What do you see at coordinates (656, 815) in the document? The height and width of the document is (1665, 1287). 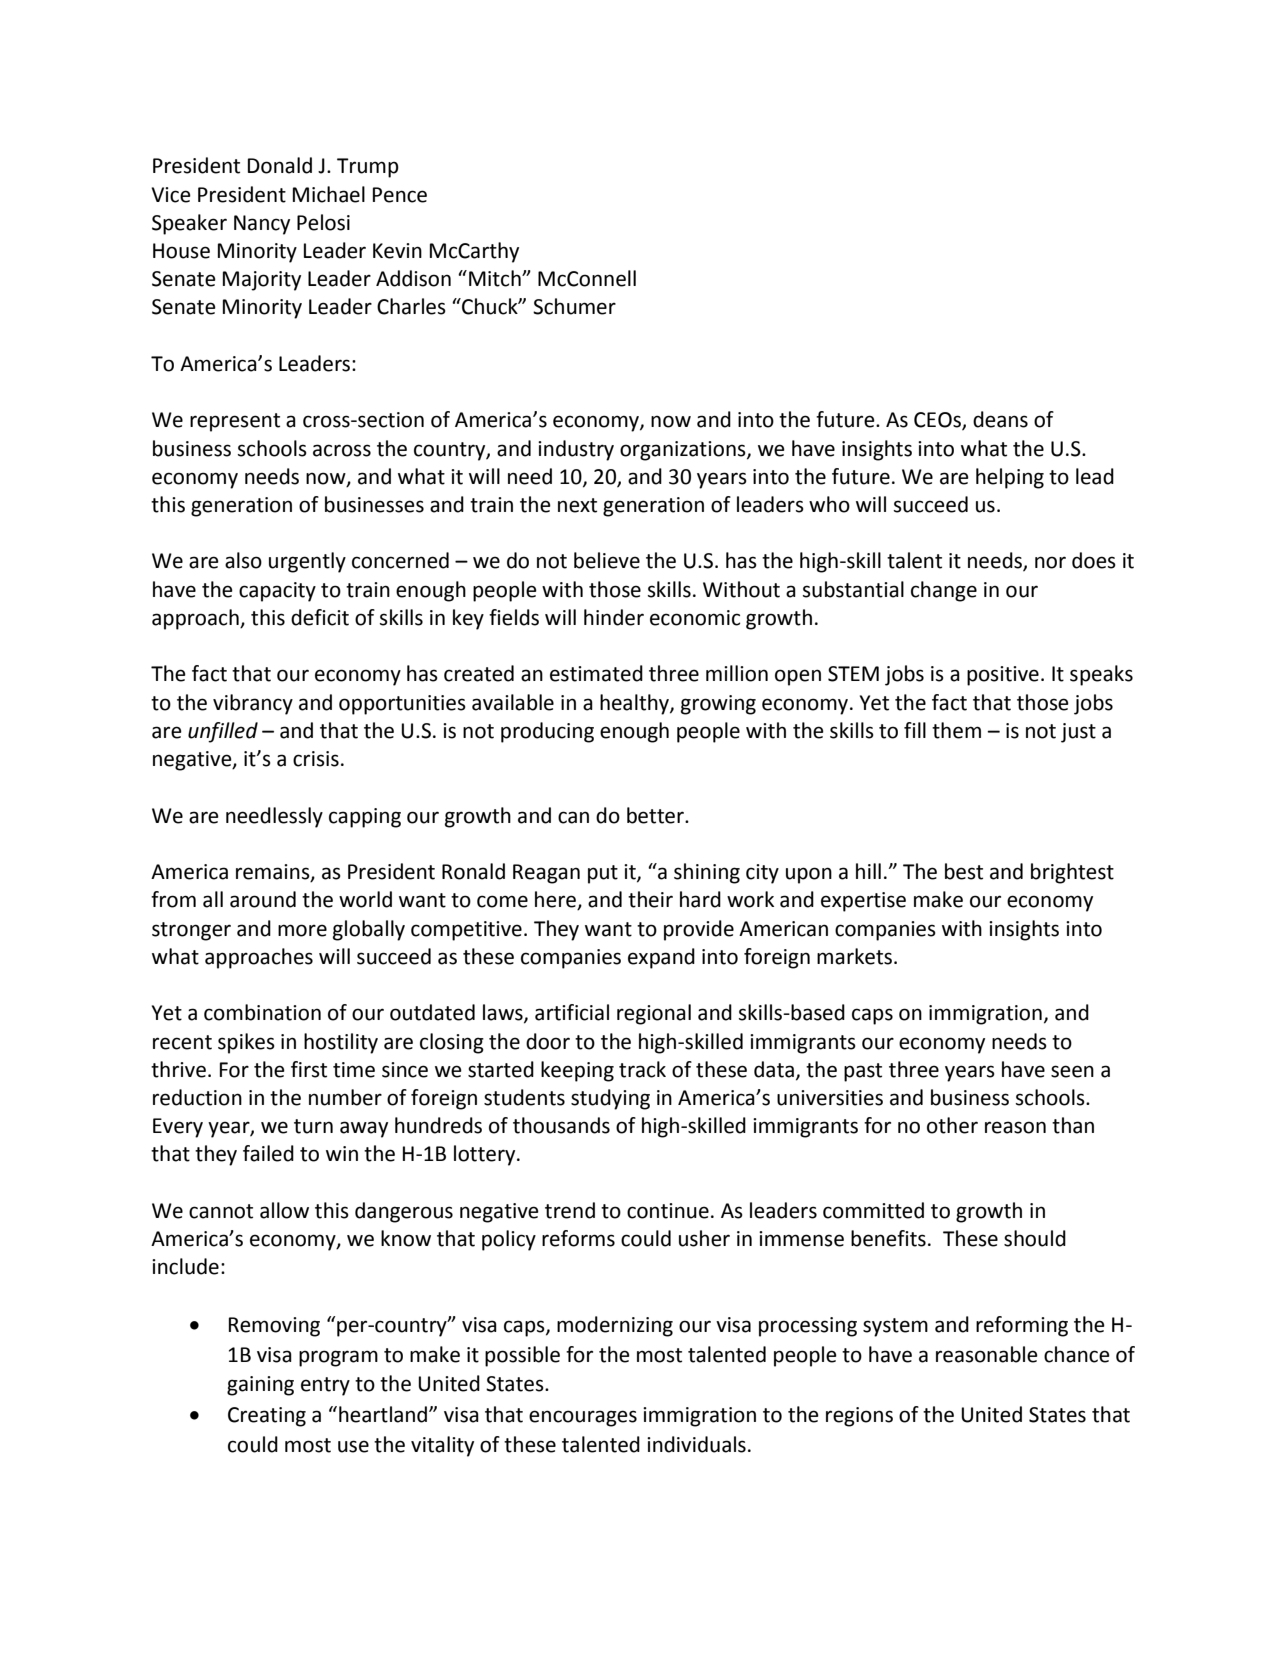 I see `better` at bounding box center [656, 815].
